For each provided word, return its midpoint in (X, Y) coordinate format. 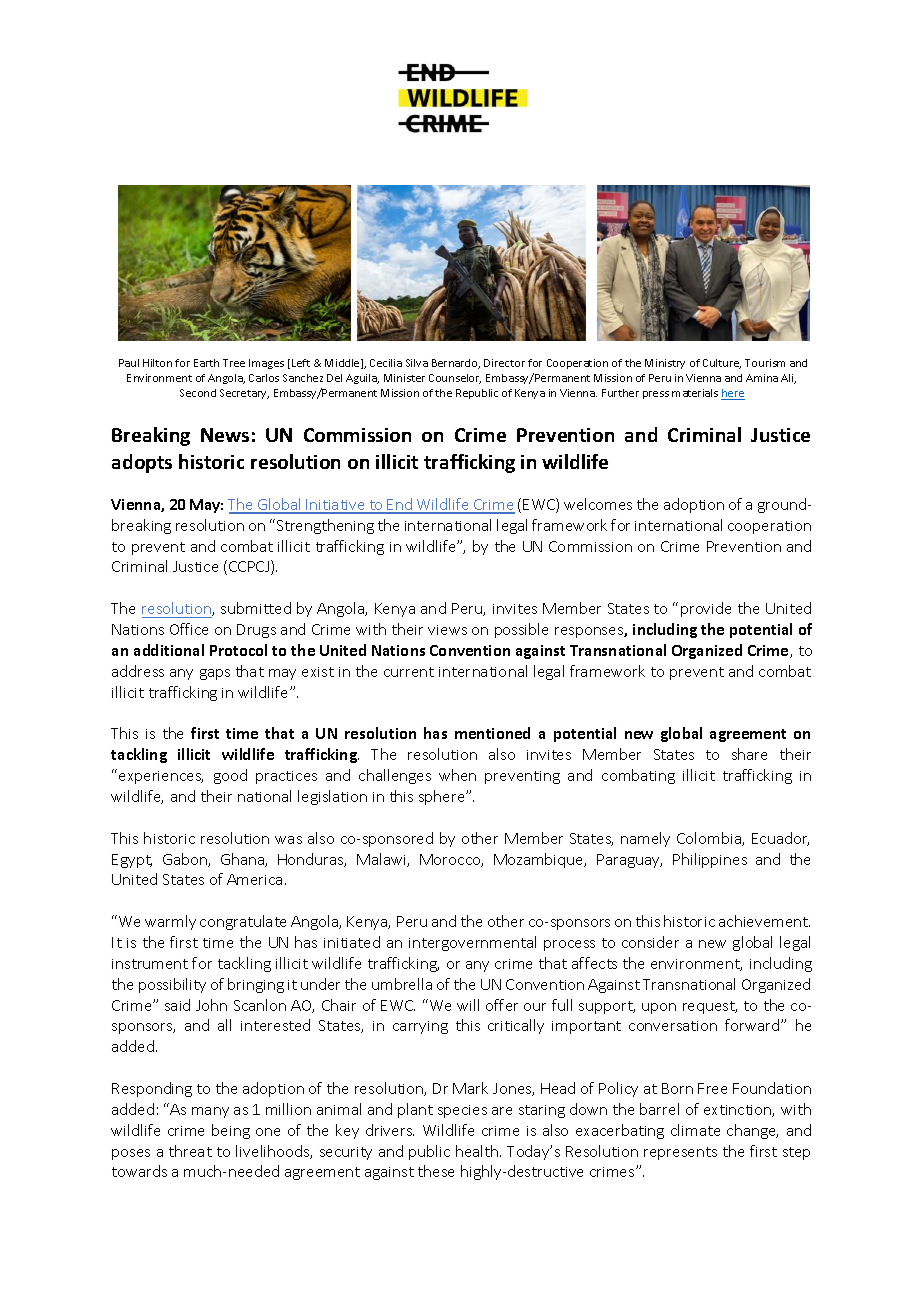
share (749, 754)
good (230, 776)
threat (190, 1151)
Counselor (455, 379)
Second (198, 393)
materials (695, 393)
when (457, 775)
